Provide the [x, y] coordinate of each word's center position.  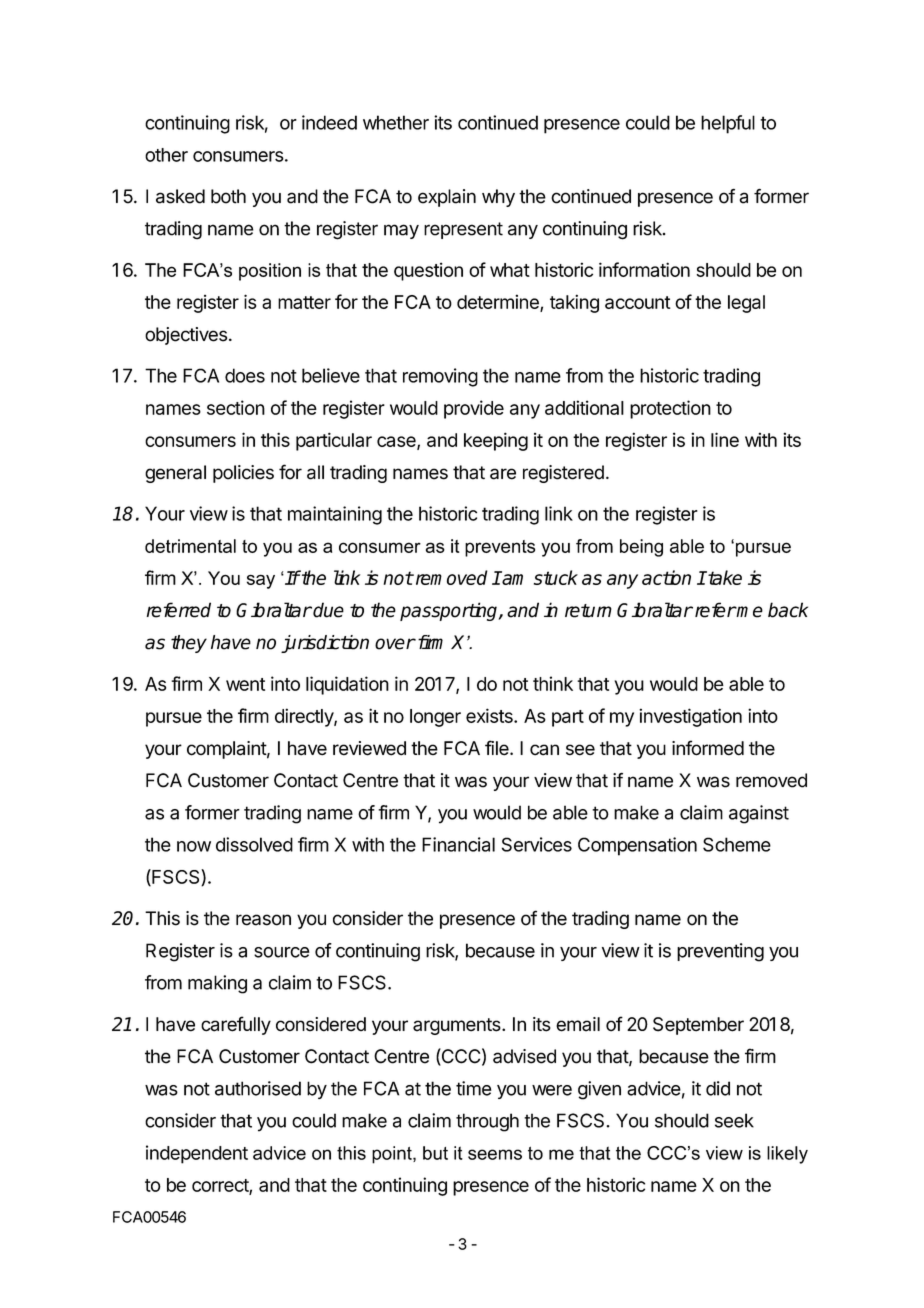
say [261, 581]
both [228, 196]
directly [305, 717]
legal [746, 304]
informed [708, 748]
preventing [720, 952]
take [724, 577]
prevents [500, 548]
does [245, 375]
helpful [728, 124]
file [498, 748]
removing [440, 377]
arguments [458, 1026]
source [282, 952]
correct [221, 1186]
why [498, 198]
